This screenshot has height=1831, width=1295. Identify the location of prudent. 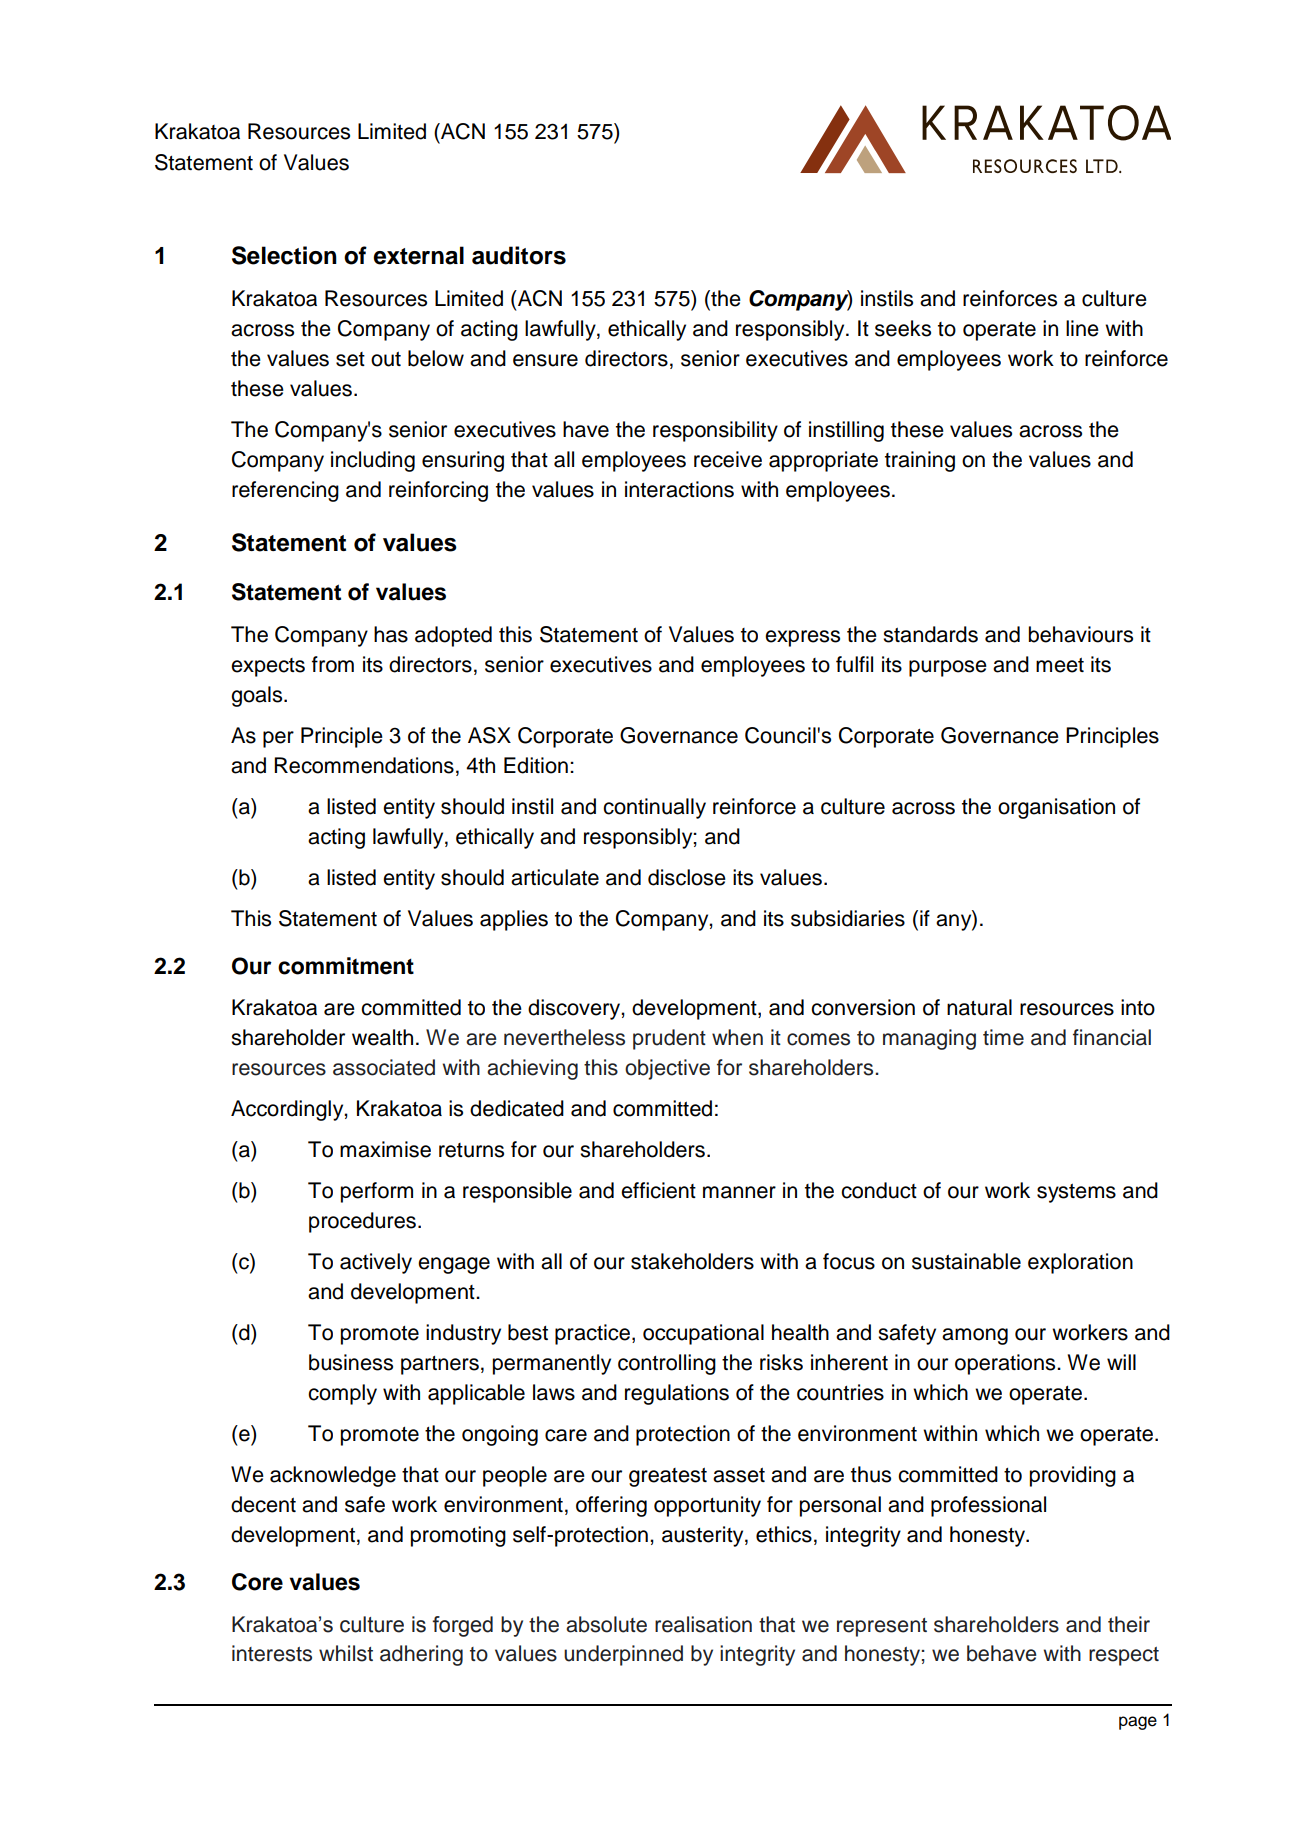
(669, 1039).
